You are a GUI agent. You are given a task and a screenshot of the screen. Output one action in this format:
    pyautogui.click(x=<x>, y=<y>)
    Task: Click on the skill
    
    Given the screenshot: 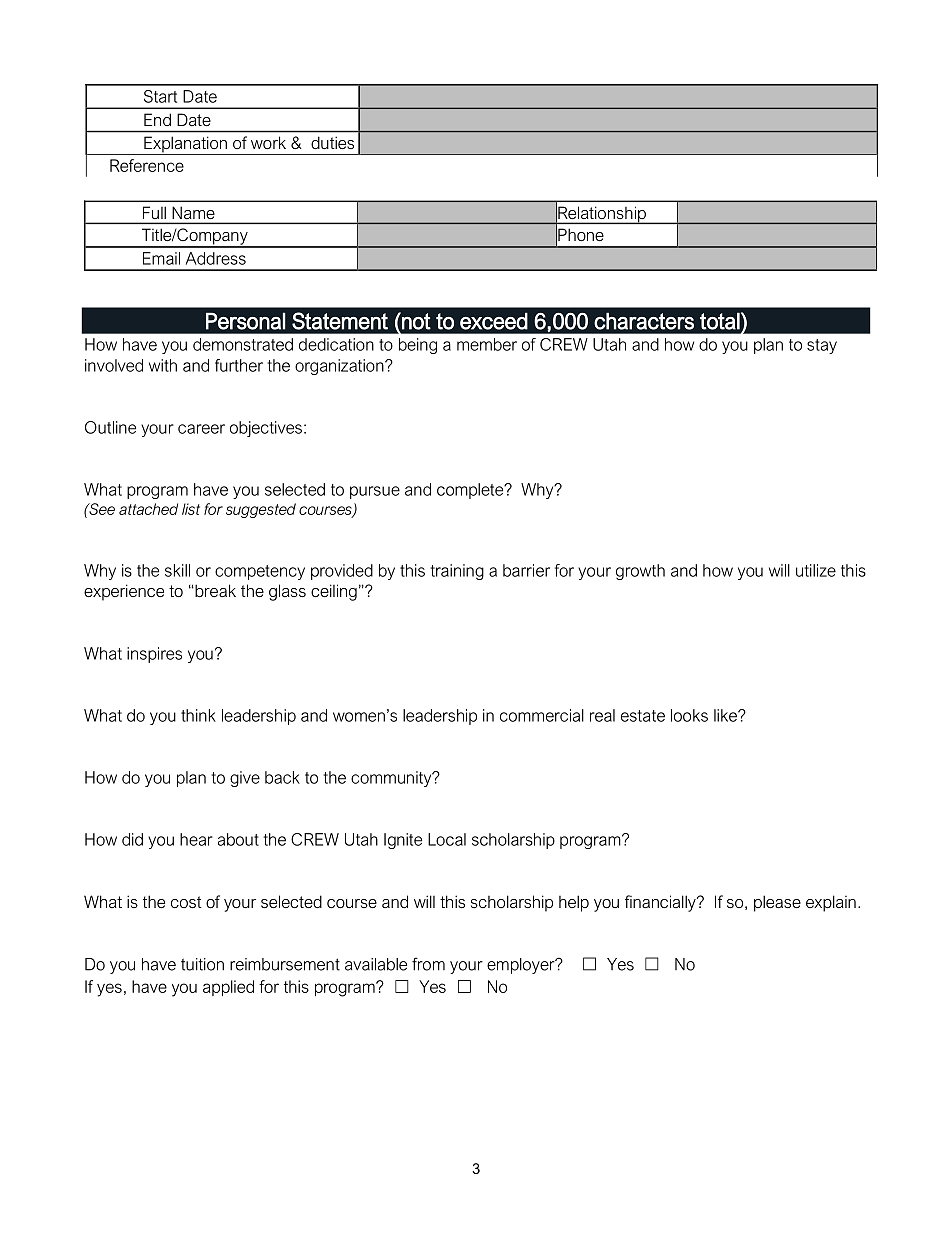 What is the action you would take?
    pyautogui.click(x=177, y=570)
